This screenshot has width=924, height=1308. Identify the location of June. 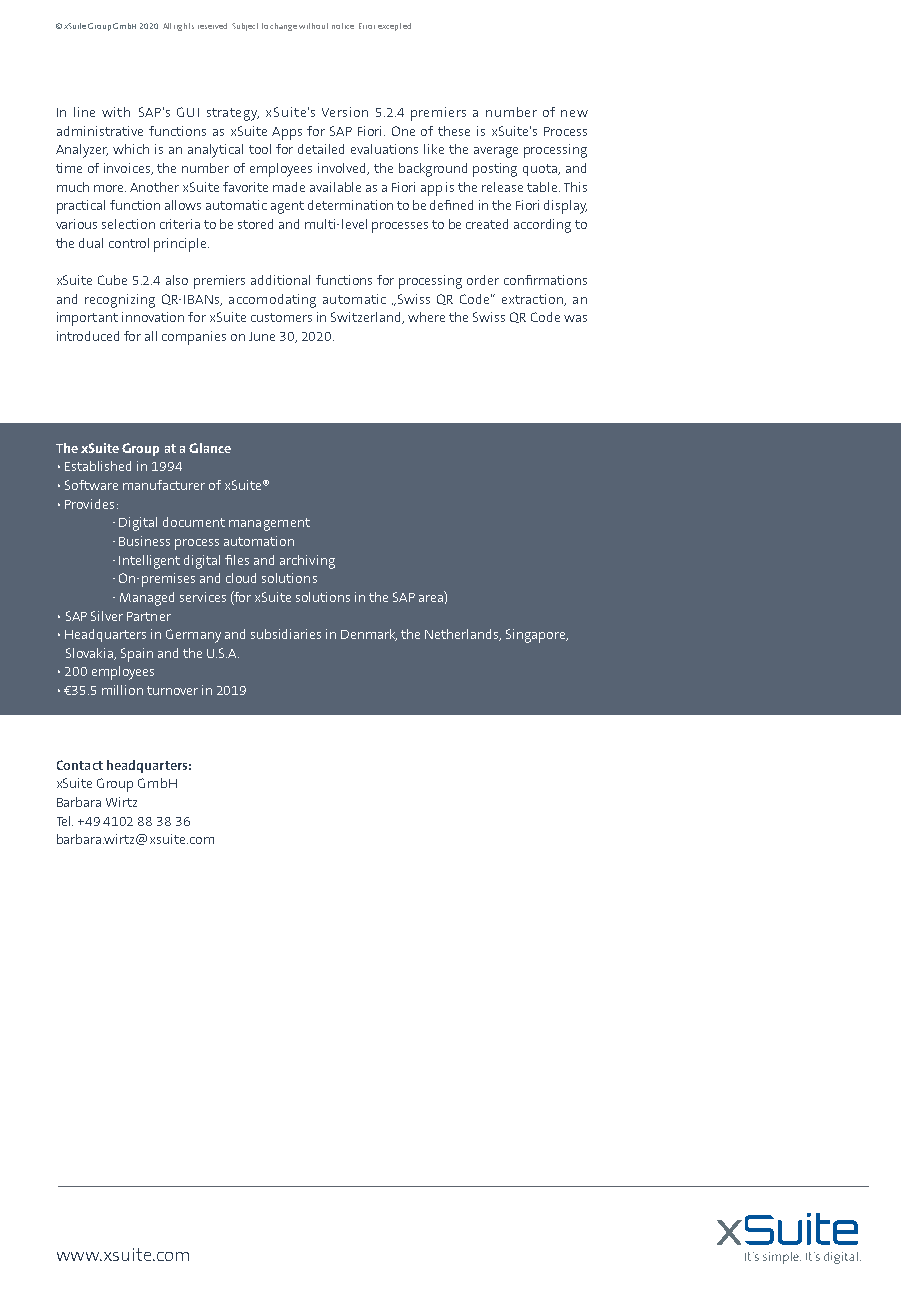
(262, 336).
